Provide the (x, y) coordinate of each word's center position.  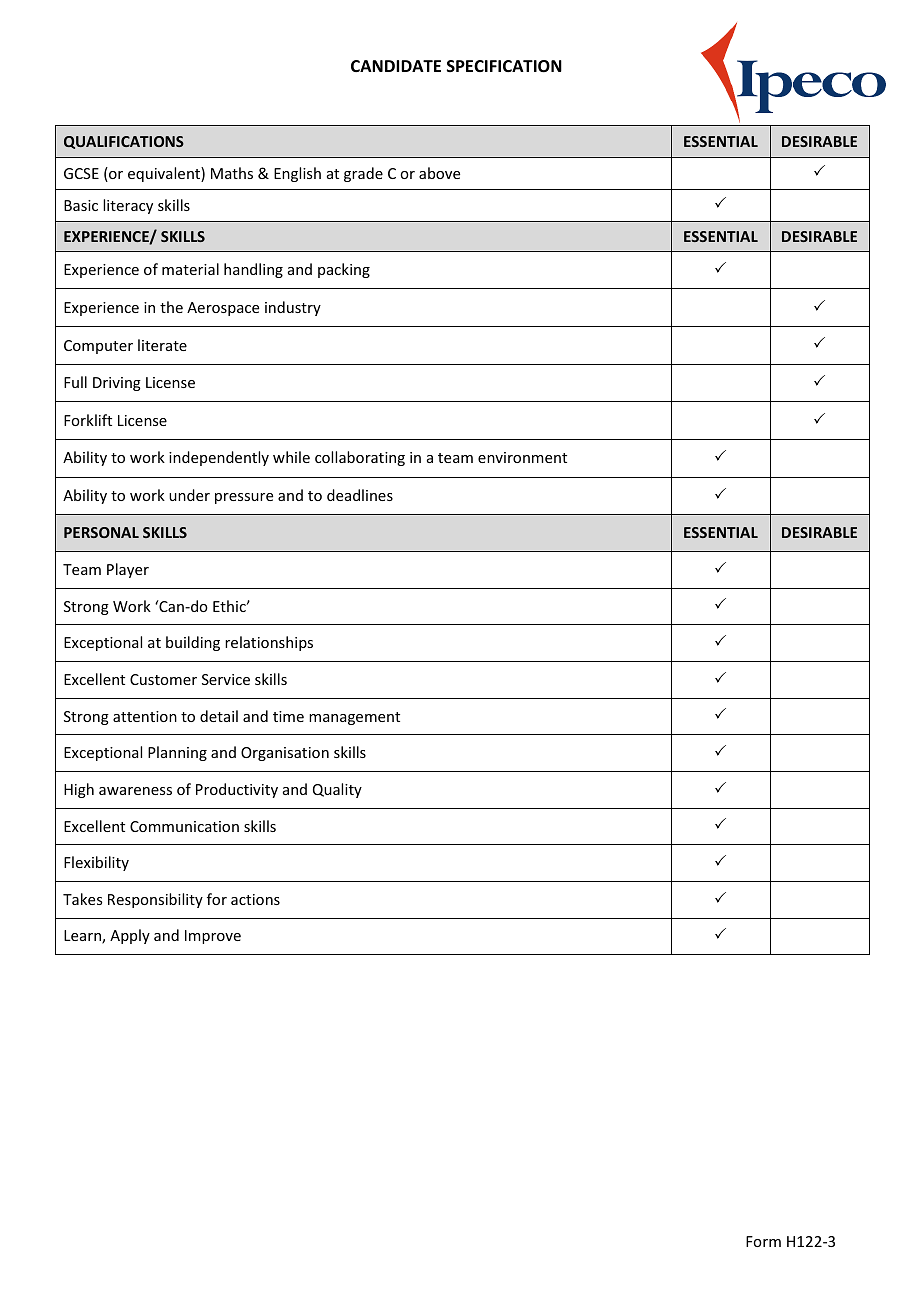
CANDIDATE (396, 66)
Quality (337, 790)
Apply (130, 936)
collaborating (360, 458)
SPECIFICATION (504, 66)
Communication (184, 826)
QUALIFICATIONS (124, 142)
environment (522, 457)
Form (763, 1241)
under (189, 495)
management (354, 718)
